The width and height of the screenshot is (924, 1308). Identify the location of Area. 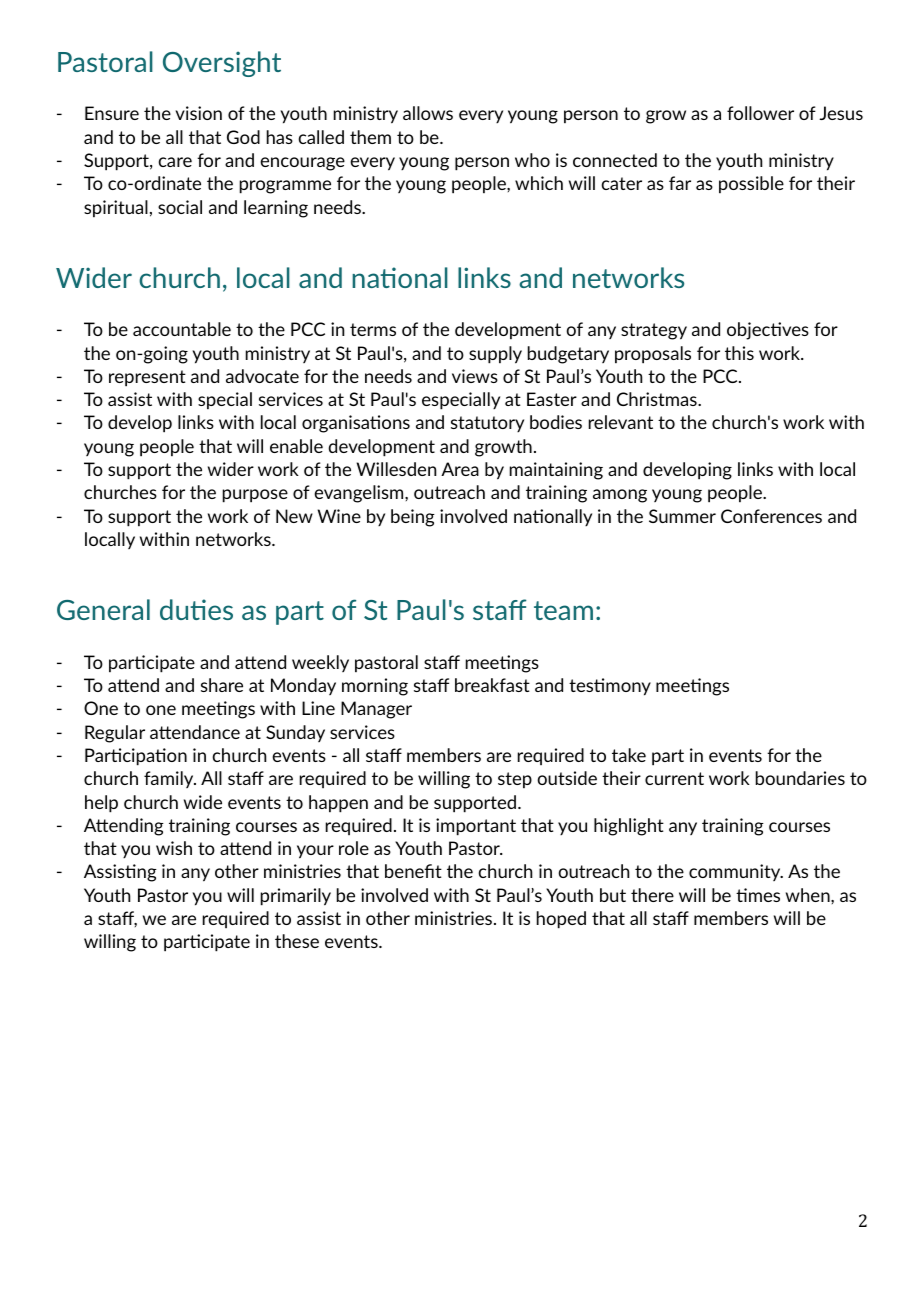
(460, 469).
